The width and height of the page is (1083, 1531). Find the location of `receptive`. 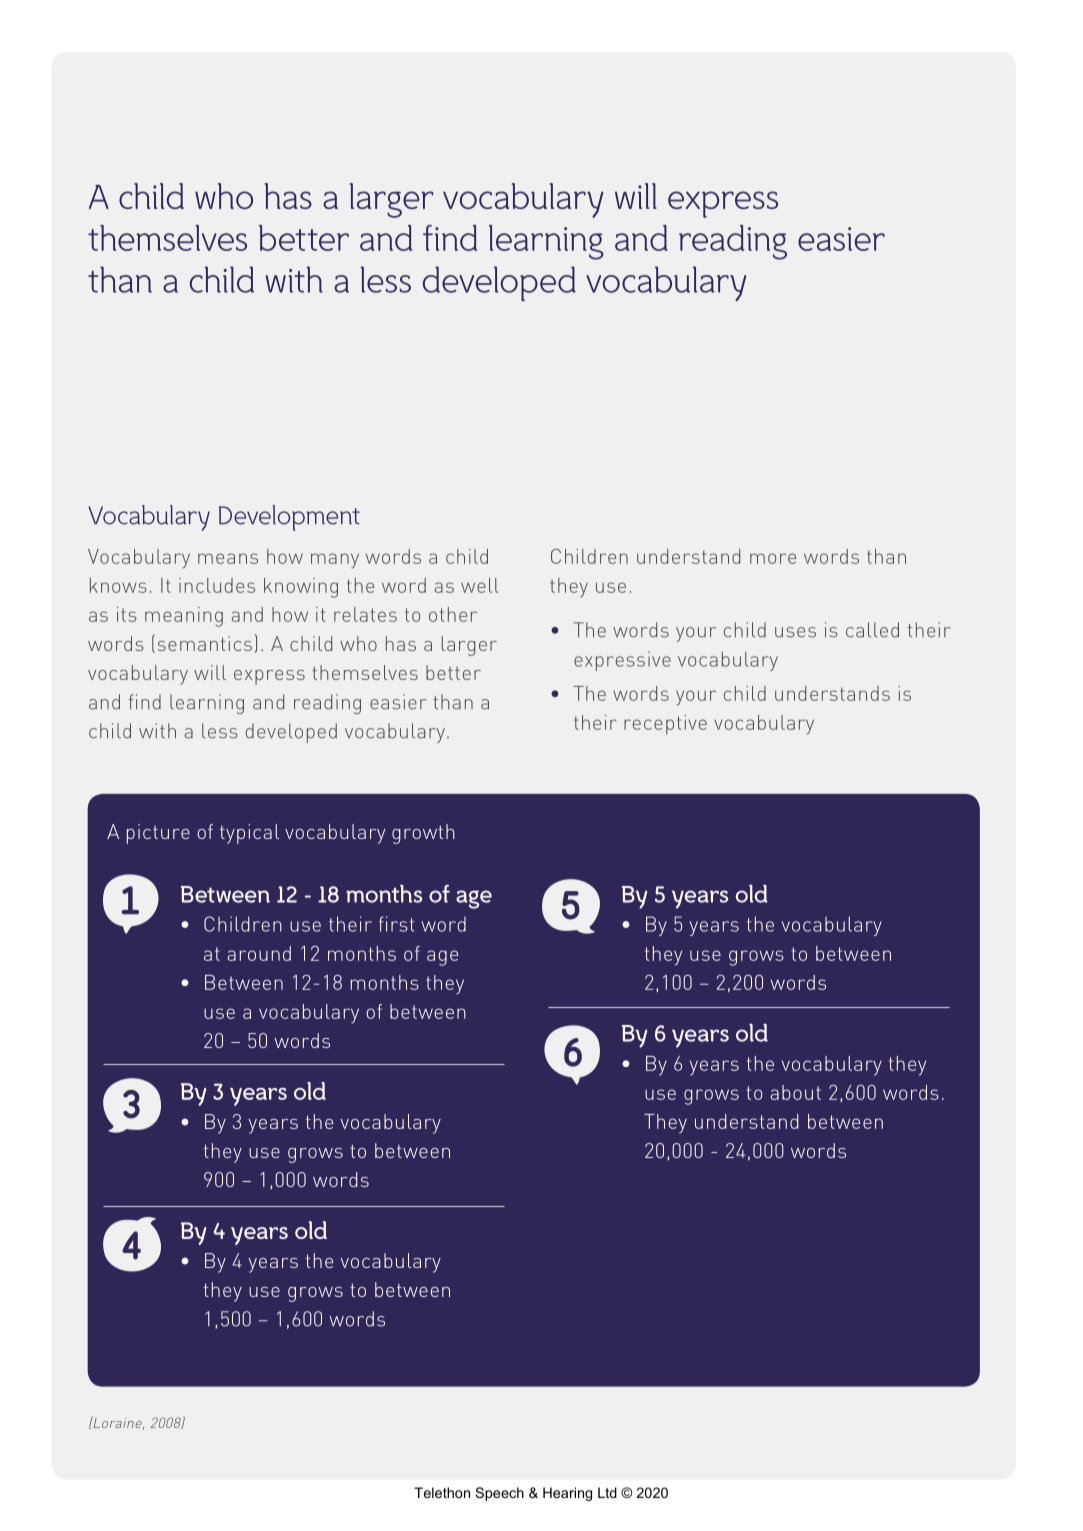

receptive is located at coordinates (665, 725).
